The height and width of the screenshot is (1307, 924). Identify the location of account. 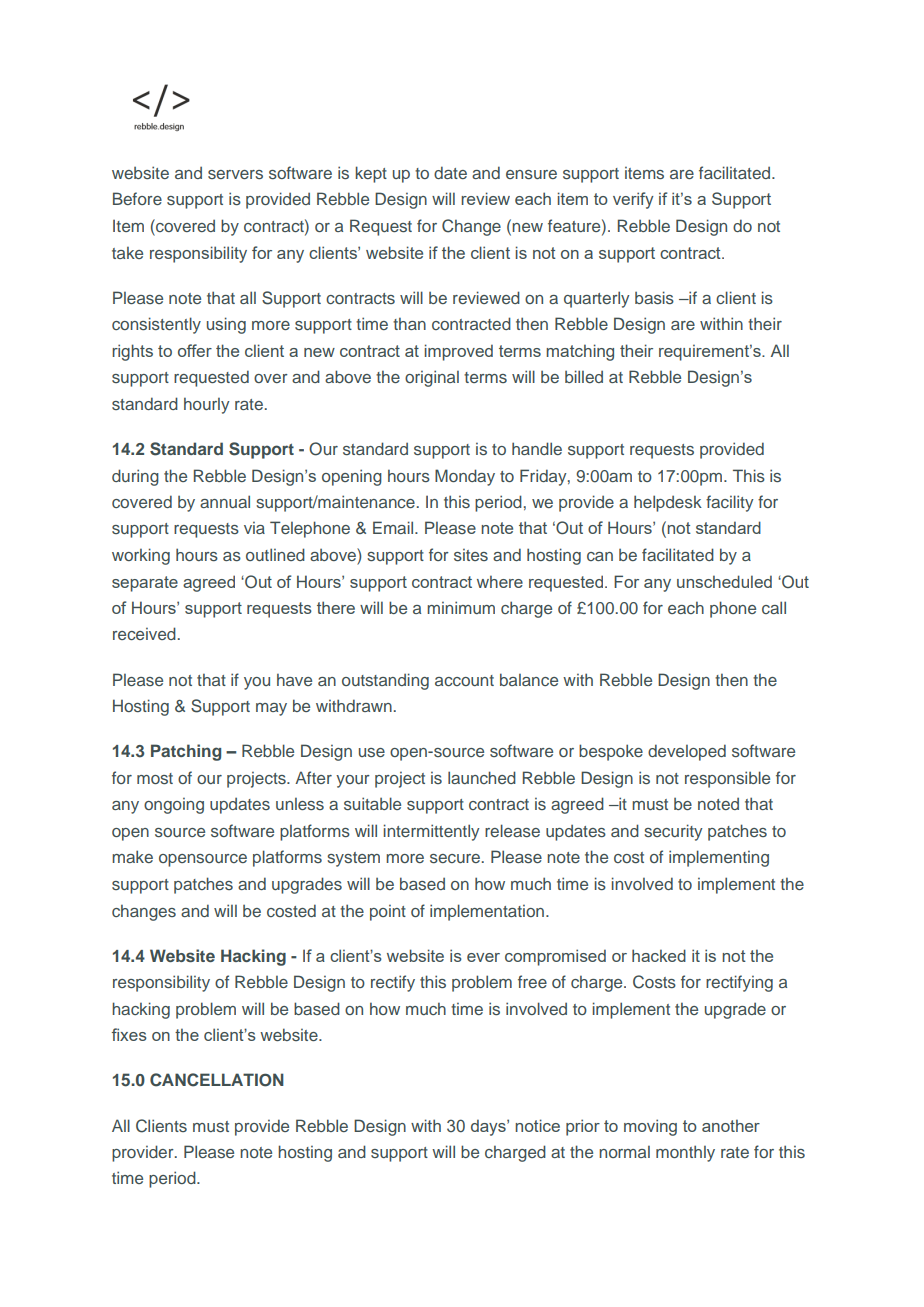
(464, 680).
